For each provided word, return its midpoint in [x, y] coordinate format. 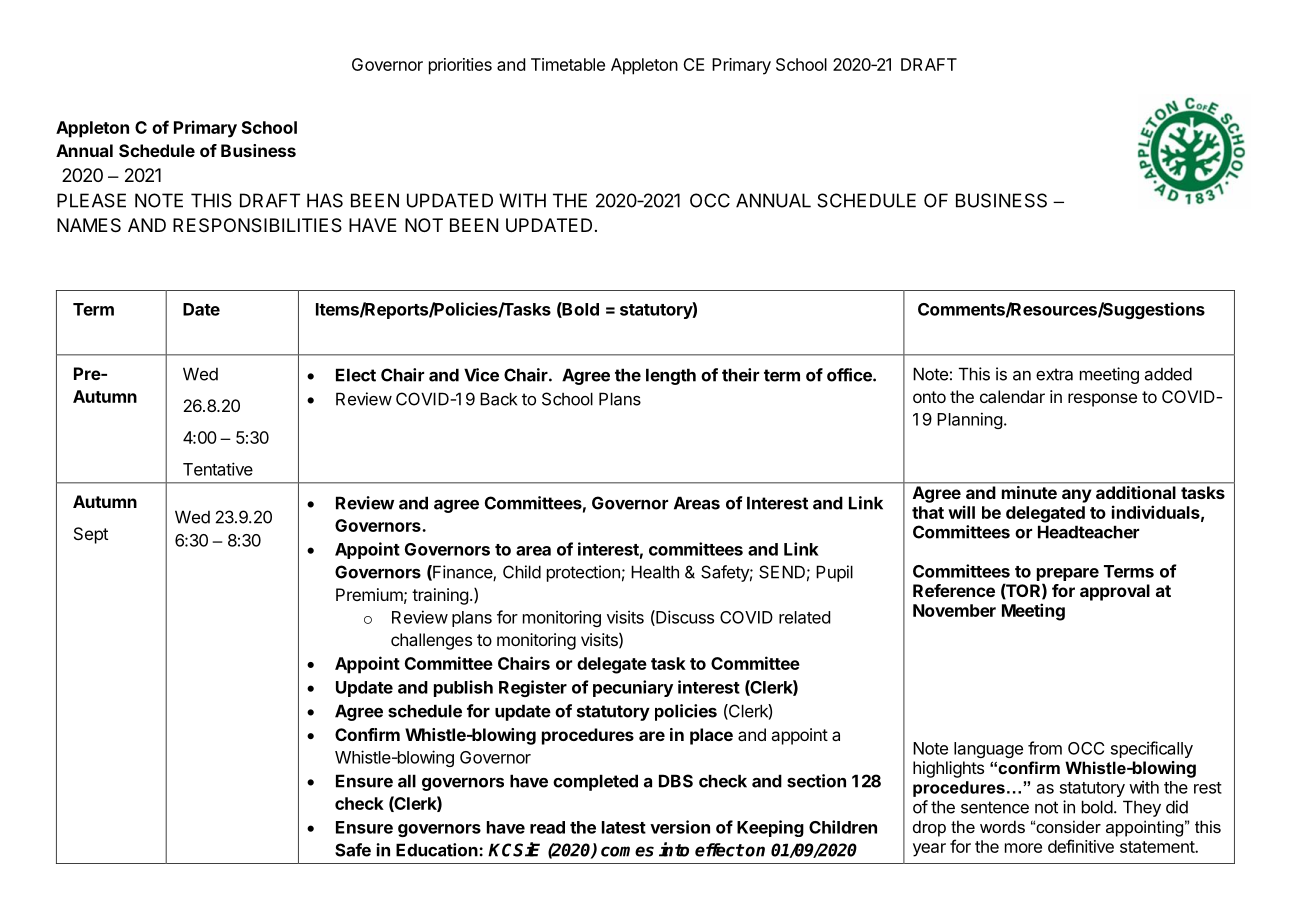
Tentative [218, 469]
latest [624, 827]
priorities [460, 66]
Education [438, 850]
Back [498, 399]
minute [1029, 492]
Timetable [568, 64]
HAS [325, 200]
